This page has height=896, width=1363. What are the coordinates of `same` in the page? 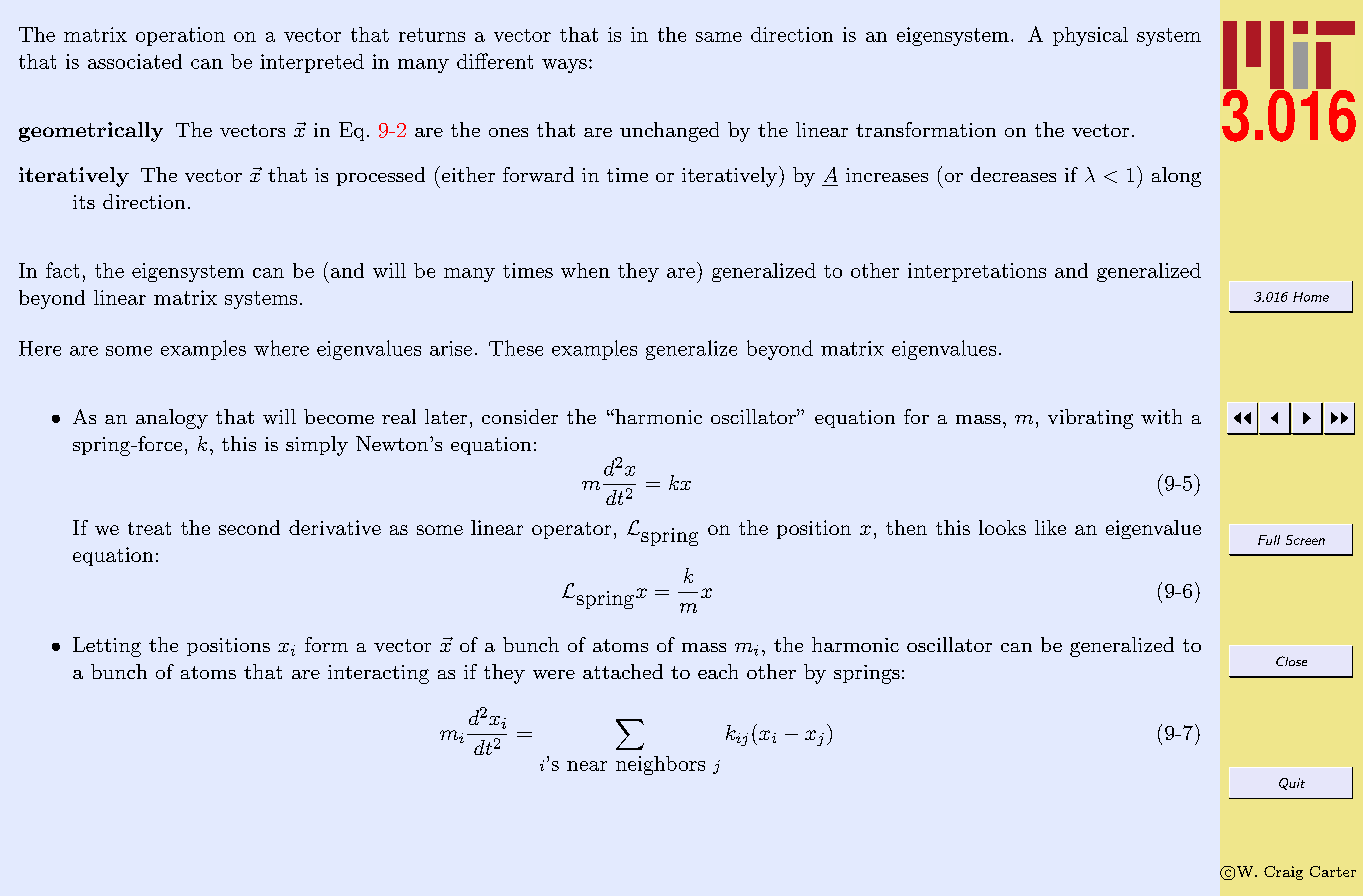 It's located at (719, 37).
